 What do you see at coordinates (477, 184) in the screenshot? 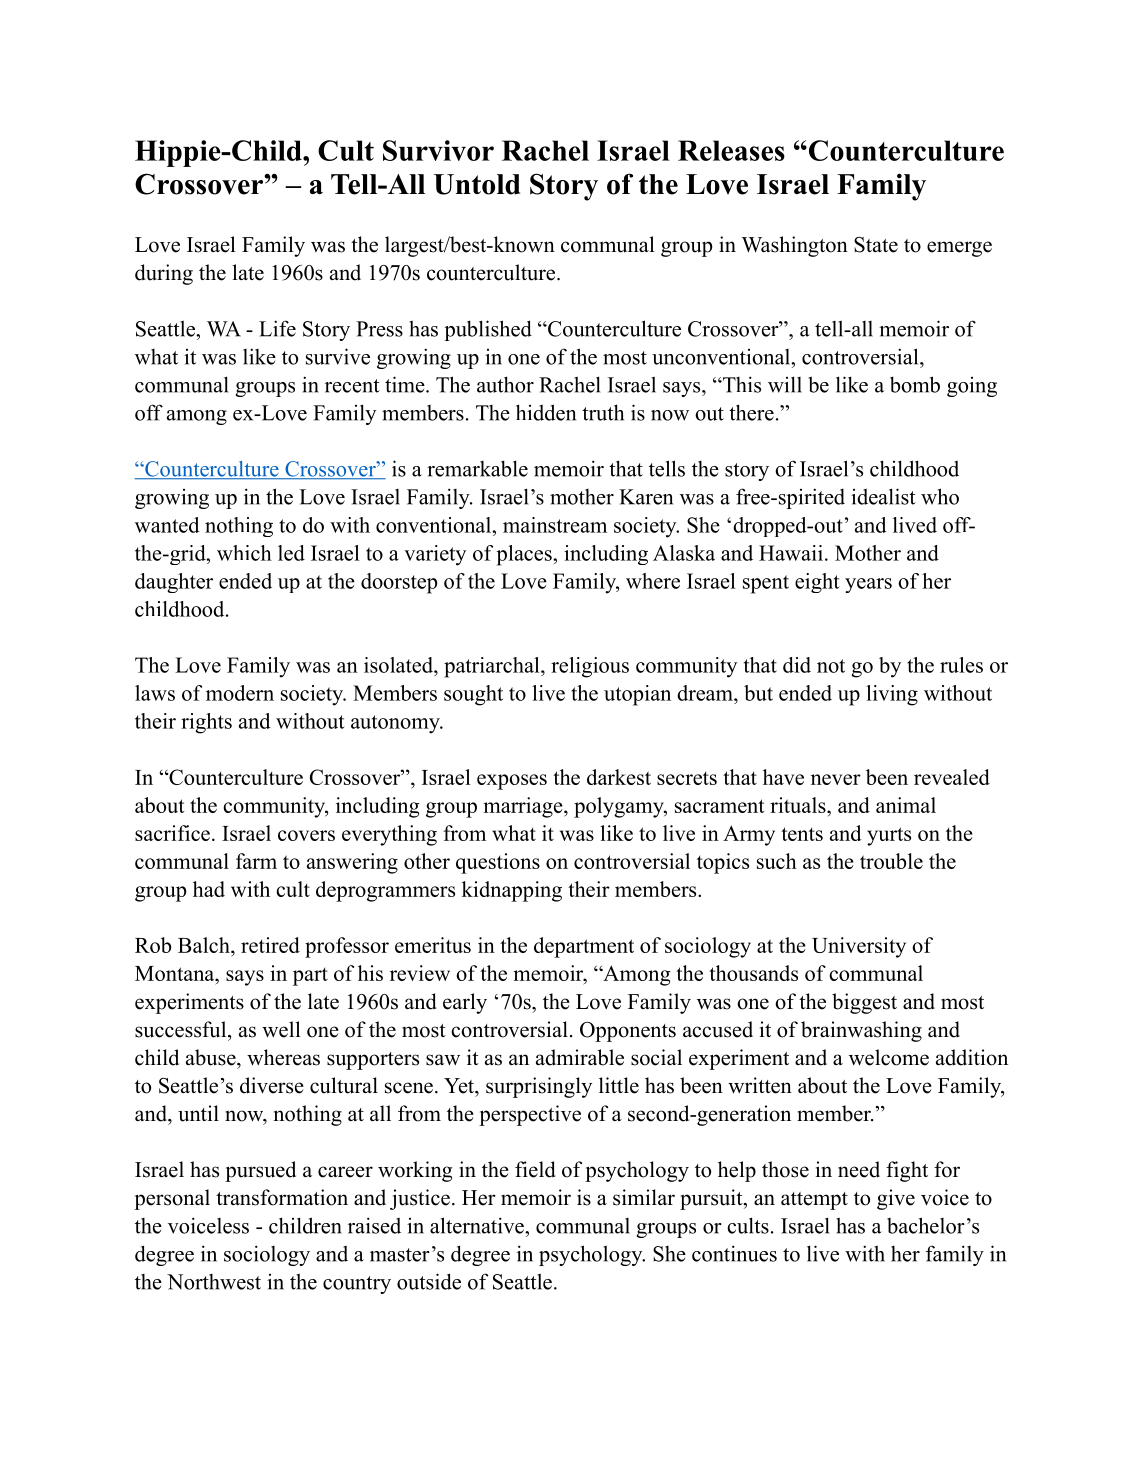
I see `Untold` at bounding box center [477, 184].
